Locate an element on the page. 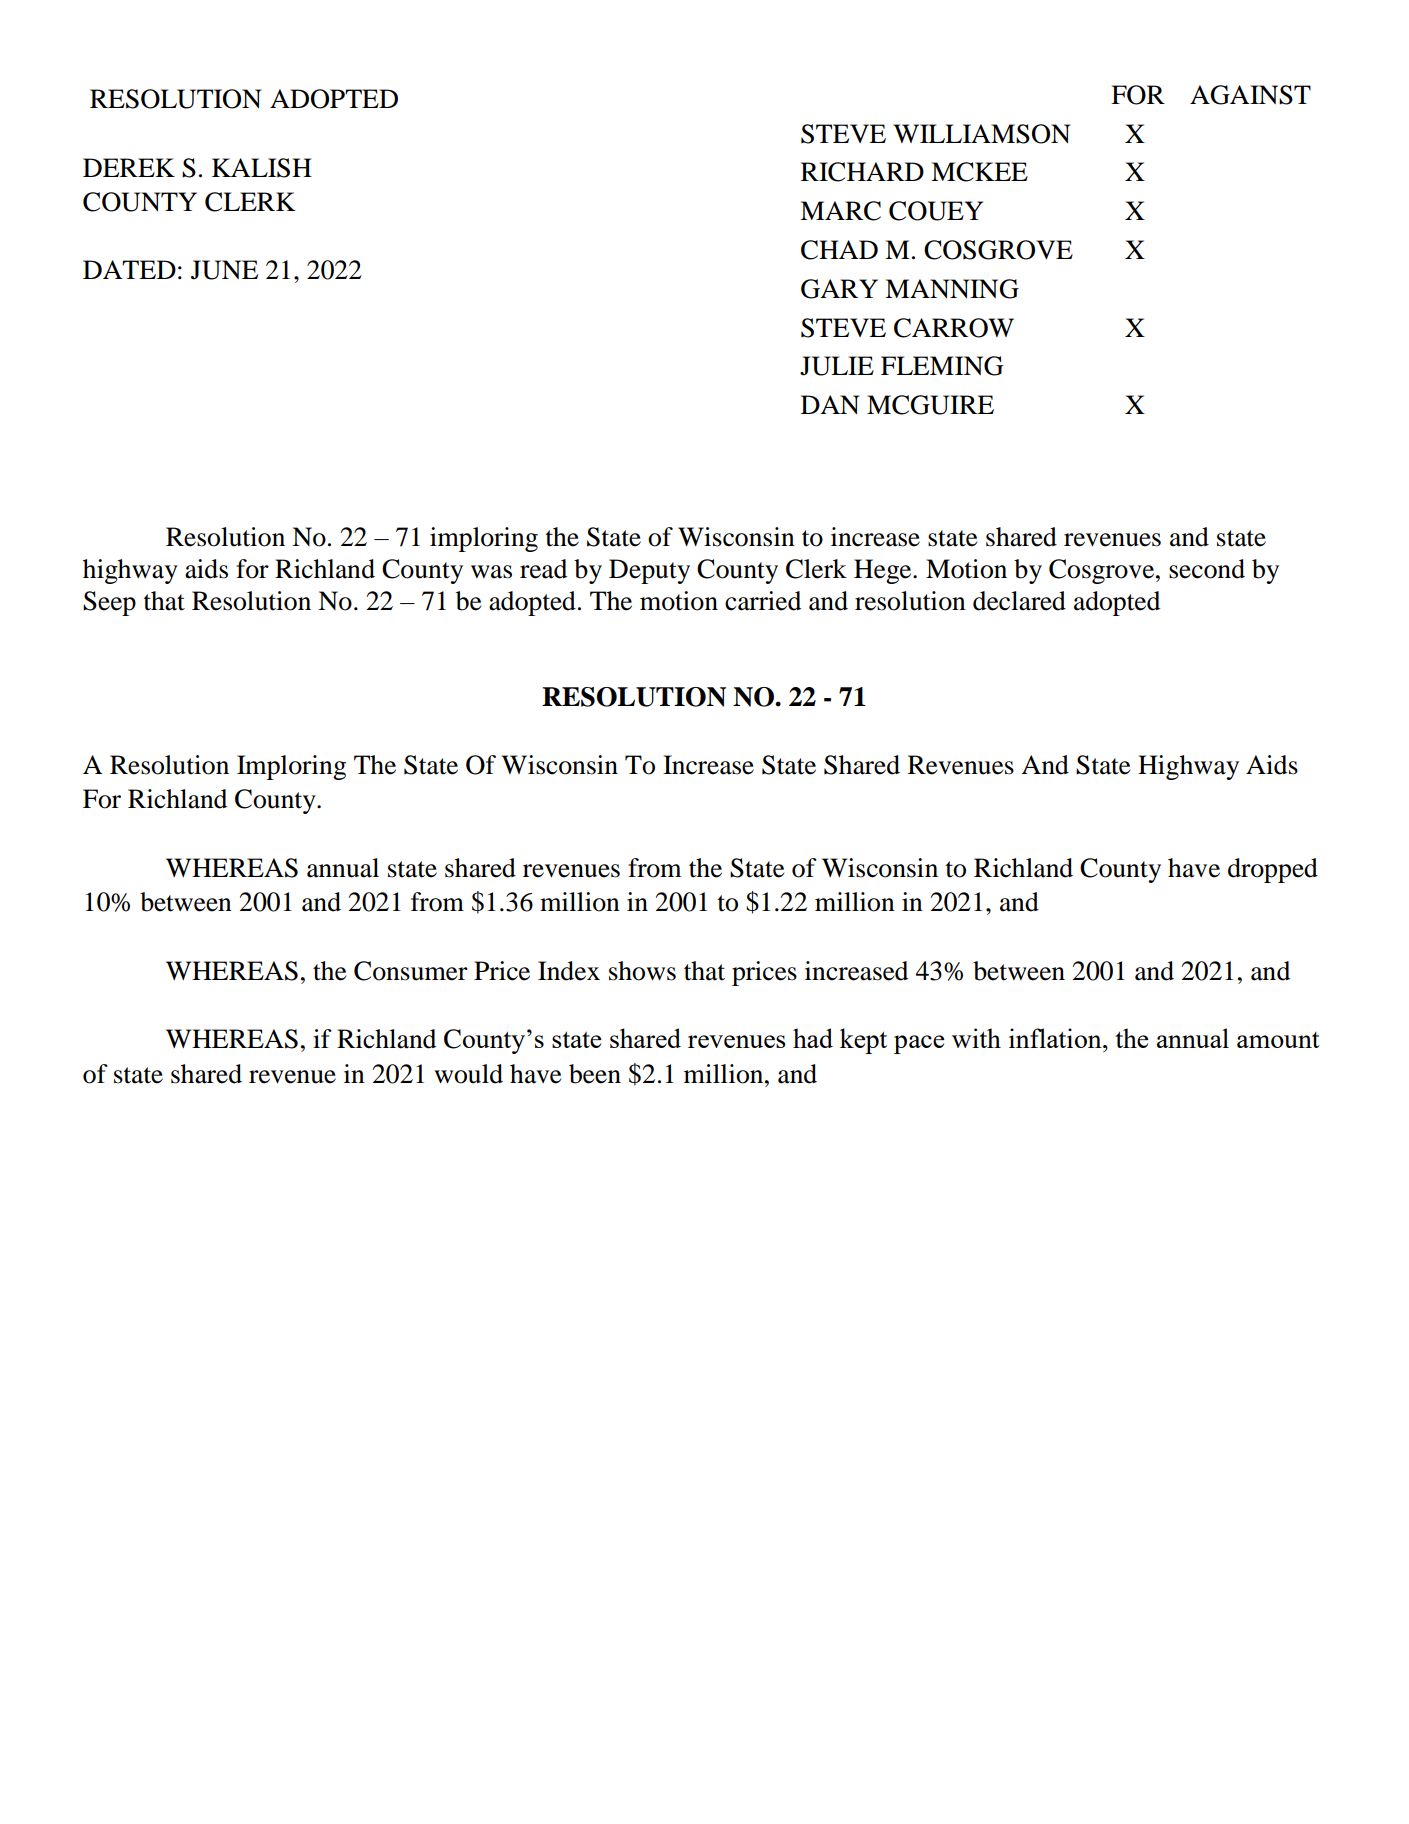 This page has width=1409, height=1824. Seep is located at coordinates (109, 603).
